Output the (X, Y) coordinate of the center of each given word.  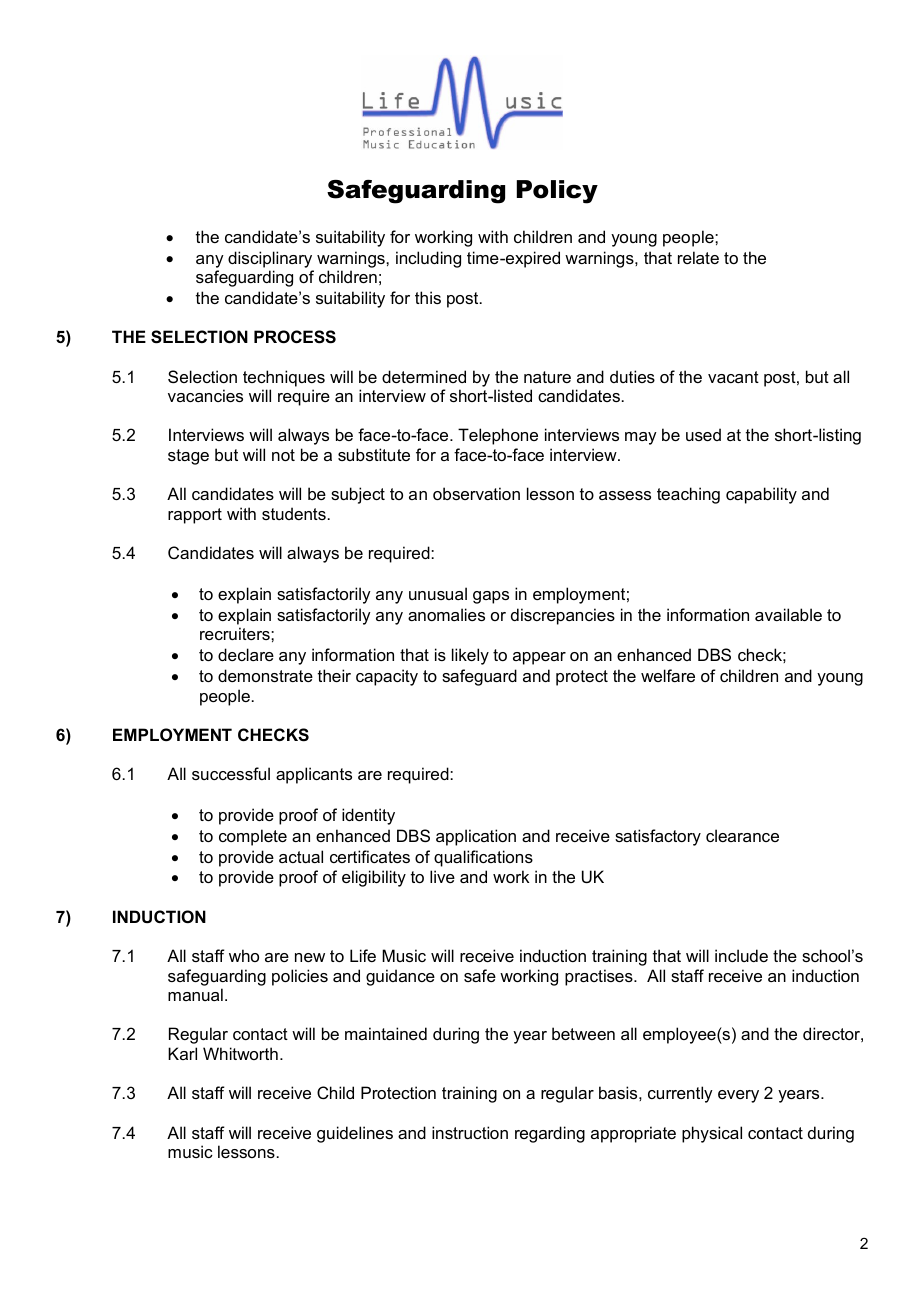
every (738, 1096)
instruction (470, 1132)
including (428, 259)
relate (698, 257)
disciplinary (270, 259)
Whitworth (240, 1053)
